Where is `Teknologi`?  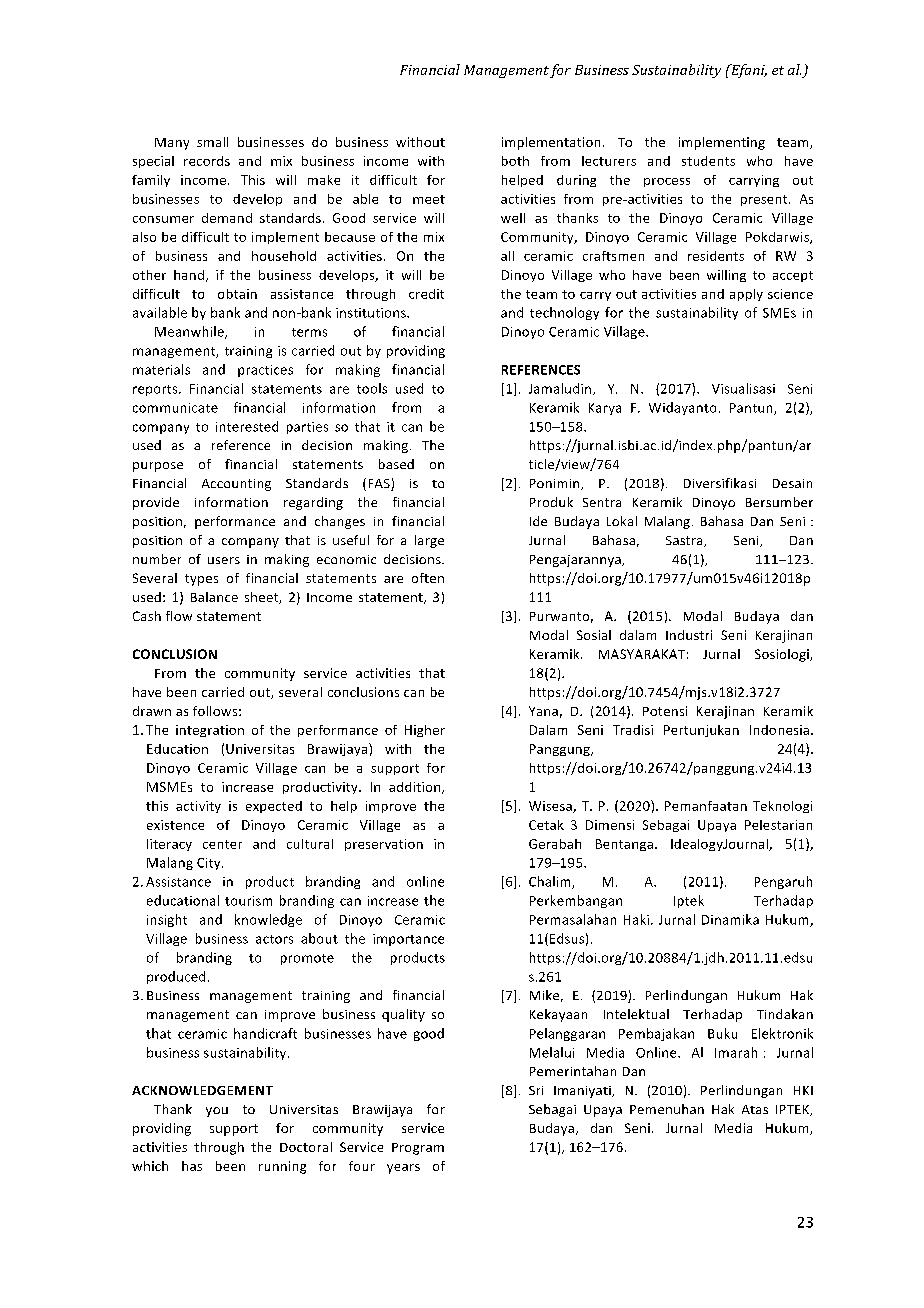 Teknologi is located at coordinates (782, 807).
